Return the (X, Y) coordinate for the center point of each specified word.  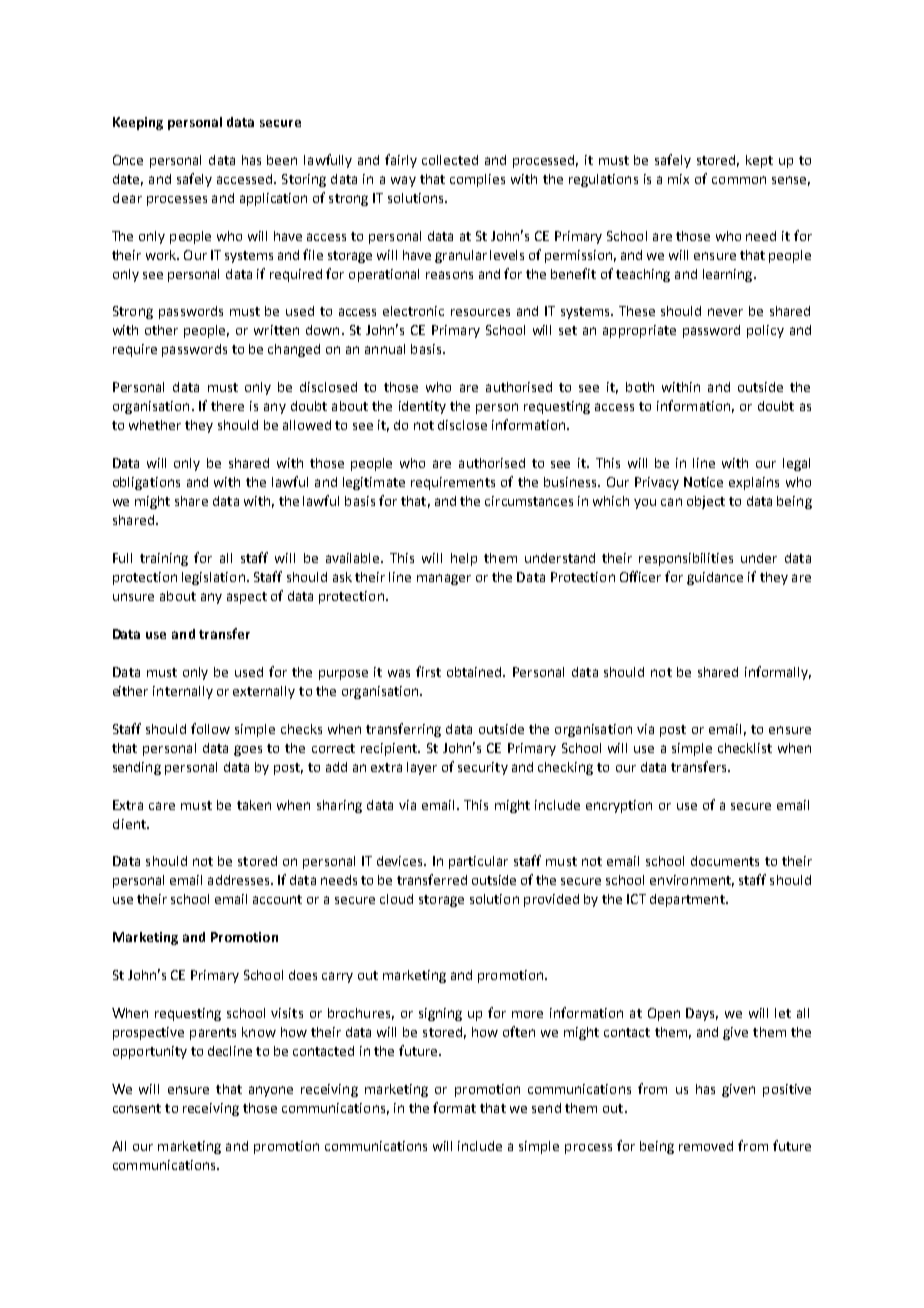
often (519, 1031)
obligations (146, 483)
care (162, 806)
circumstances (529, 501)
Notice (703, 482)
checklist (745, 748)
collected (450, 160)
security (483, 768)
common (739, 180)
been (282, 160)
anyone (271, 1091)
